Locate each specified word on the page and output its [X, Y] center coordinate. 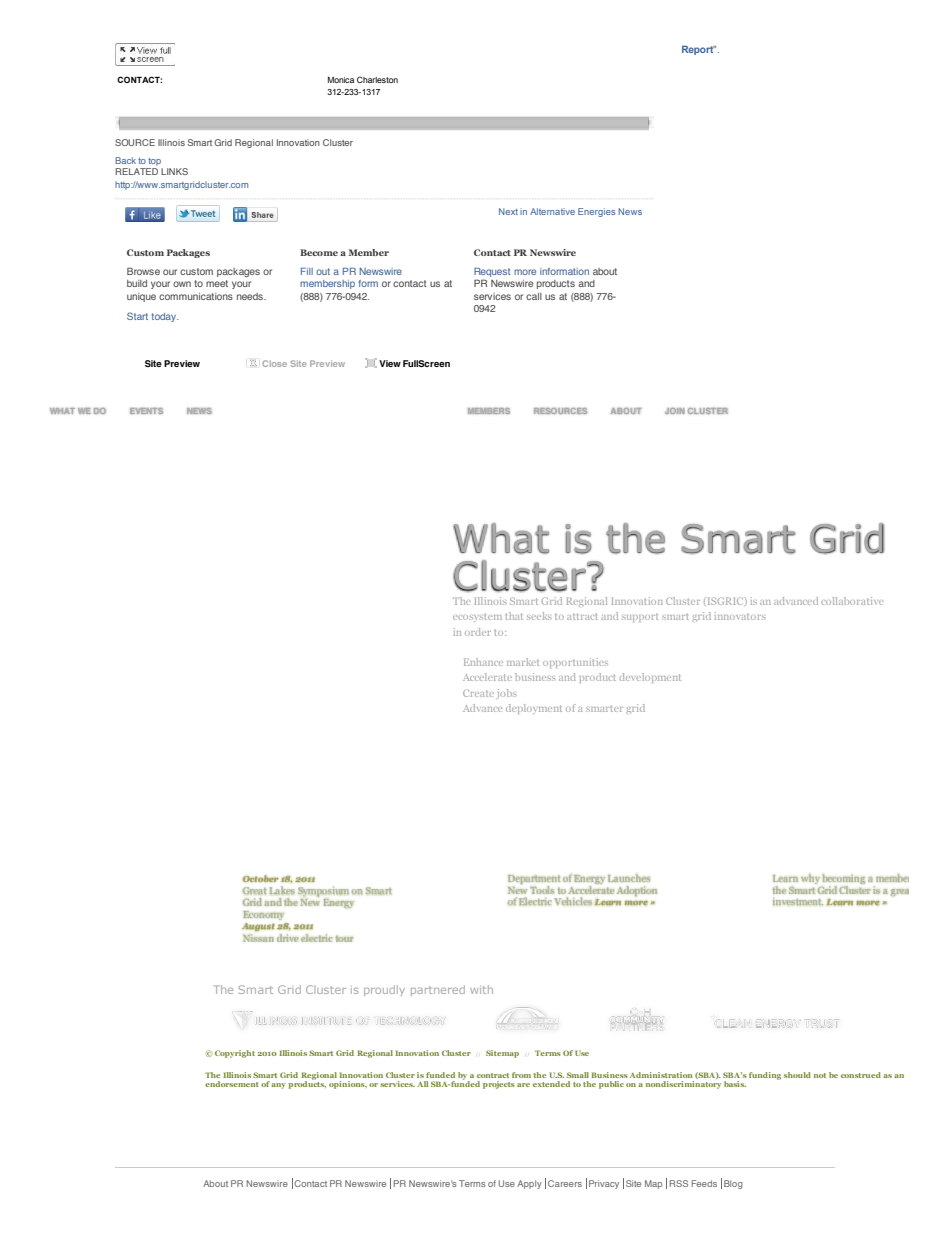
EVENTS [146, 411]
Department [534, 881]
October [260, 878]
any [278, 1086]
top [155, 163]
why [810, 879]
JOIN [675, 411]
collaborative [852, 601]
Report [699, 50]
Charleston [377, 79]
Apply [529, 1184]
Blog [733, 1184]
